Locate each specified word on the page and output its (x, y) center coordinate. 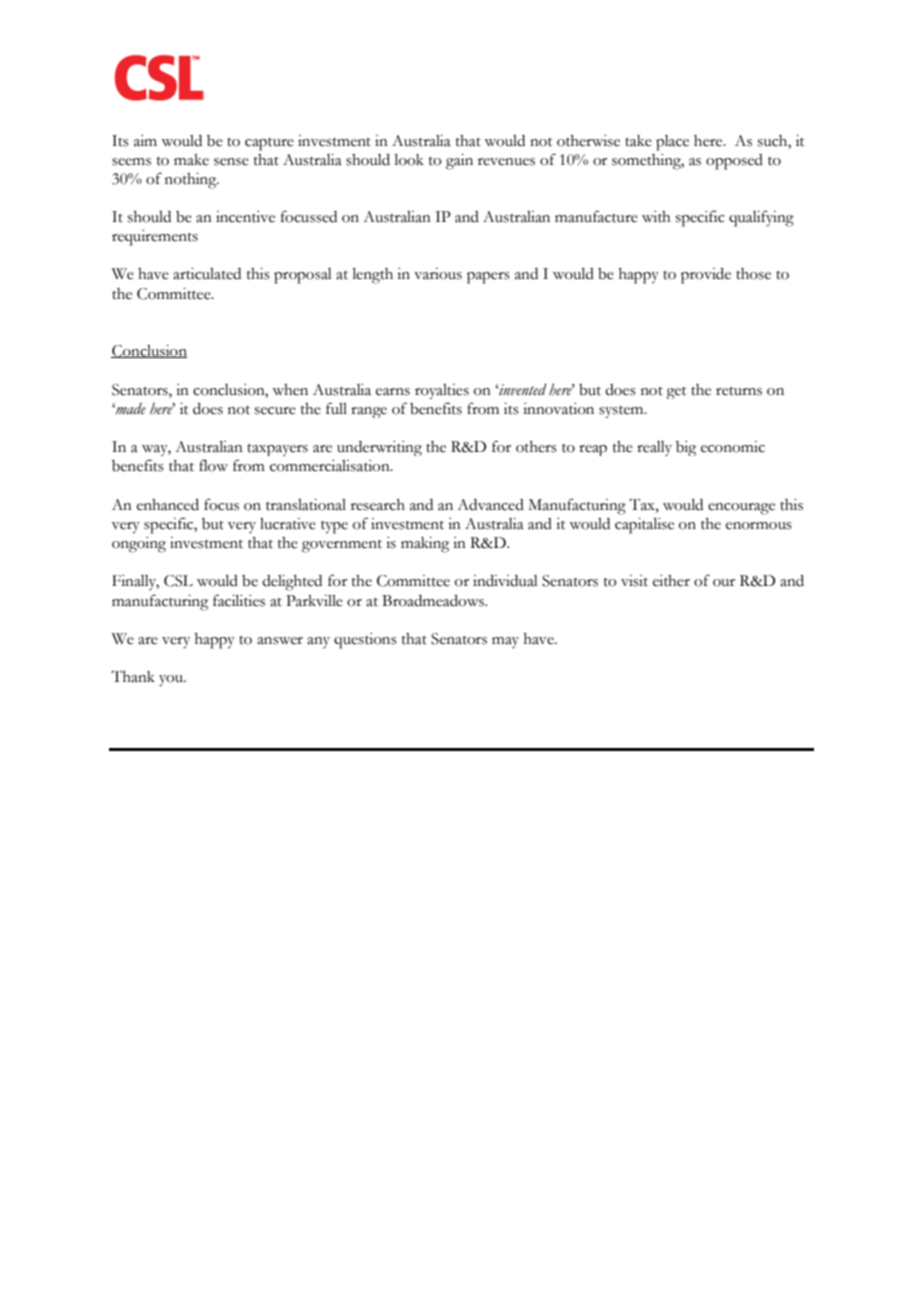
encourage (741, 509)
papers (488, 278)
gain (459, 162)
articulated (207, 274)
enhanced (168, 505)
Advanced (490, 505)
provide (706, 276)
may (505, 642)
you (172, 681)
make (191, 160)
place (672, 143)
